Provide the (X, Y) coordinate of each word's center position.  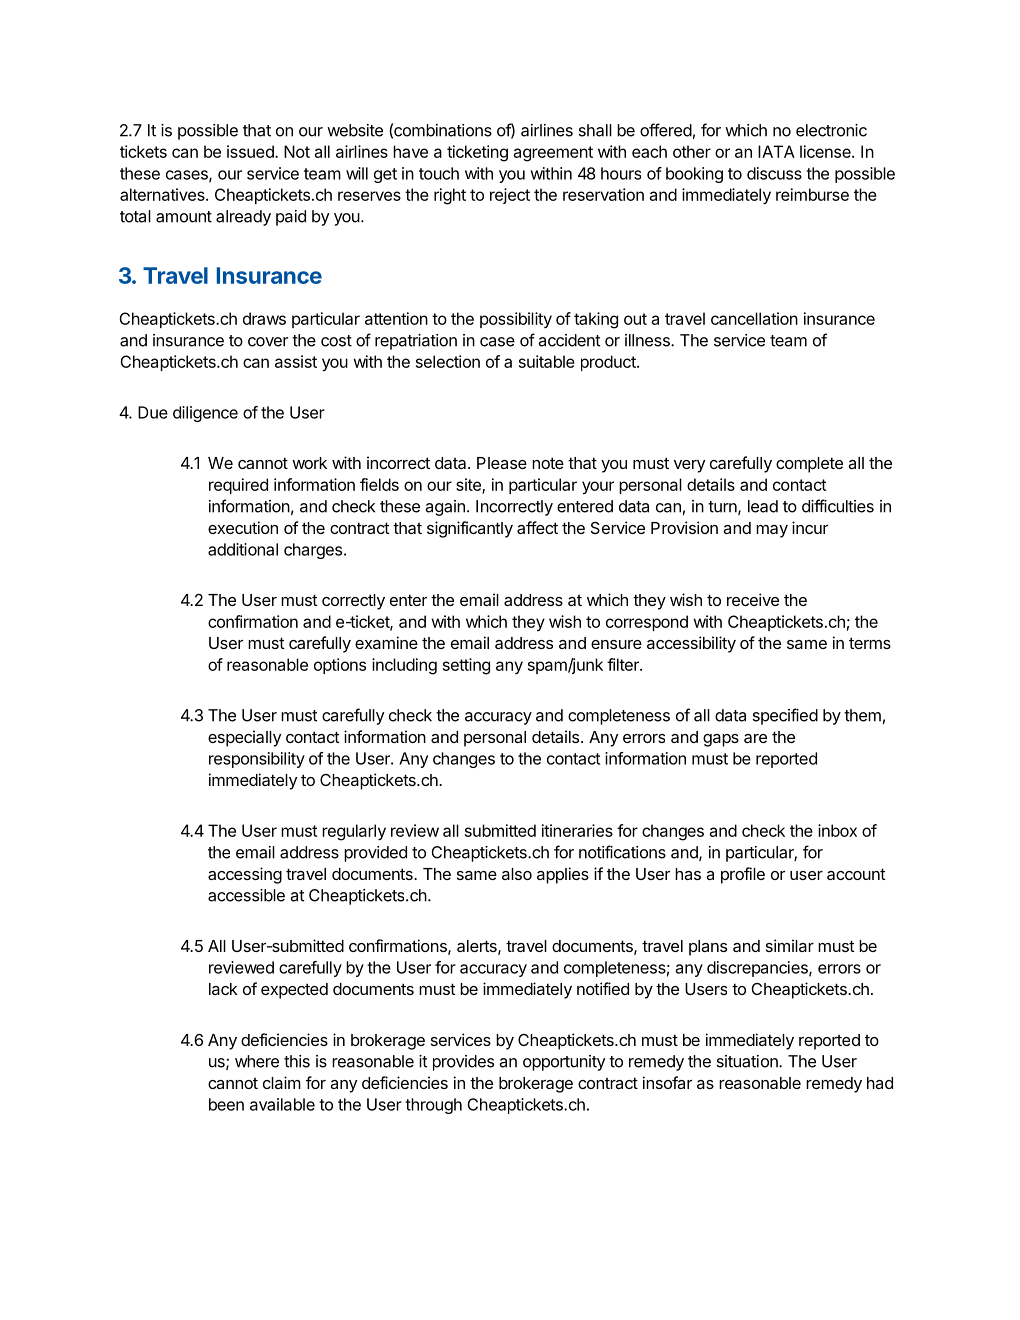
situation (748, 1061)
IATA (776, 151)
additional (243, 549)
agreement (553, 154)
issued (251, 151)
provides (463, 1063)
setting (466, 666)
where (257, 1061)
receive (753, 599)
